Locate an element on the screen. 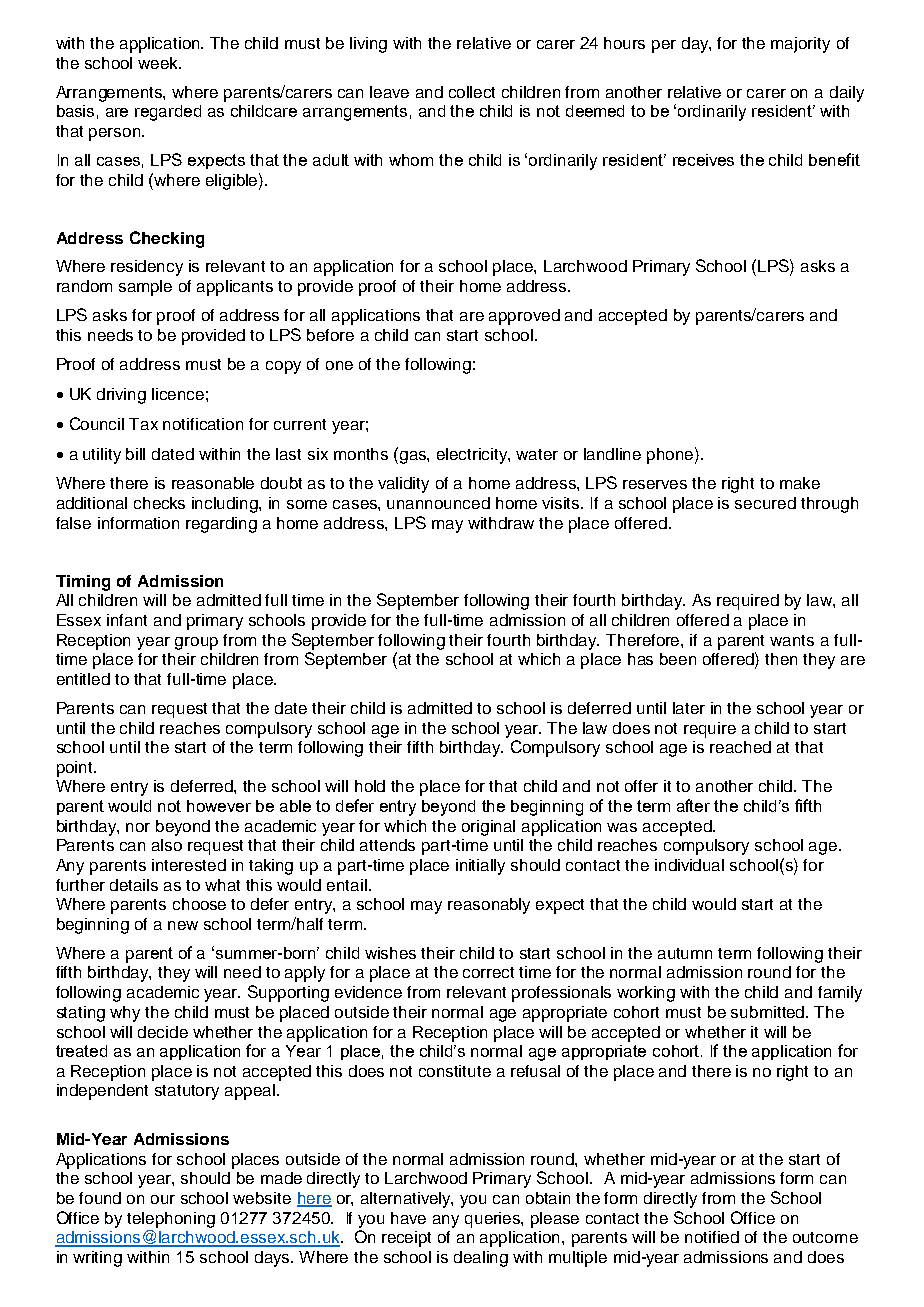 This screenshot has width=924, height=1307. dealing is located at coordinates (481, 1259).
